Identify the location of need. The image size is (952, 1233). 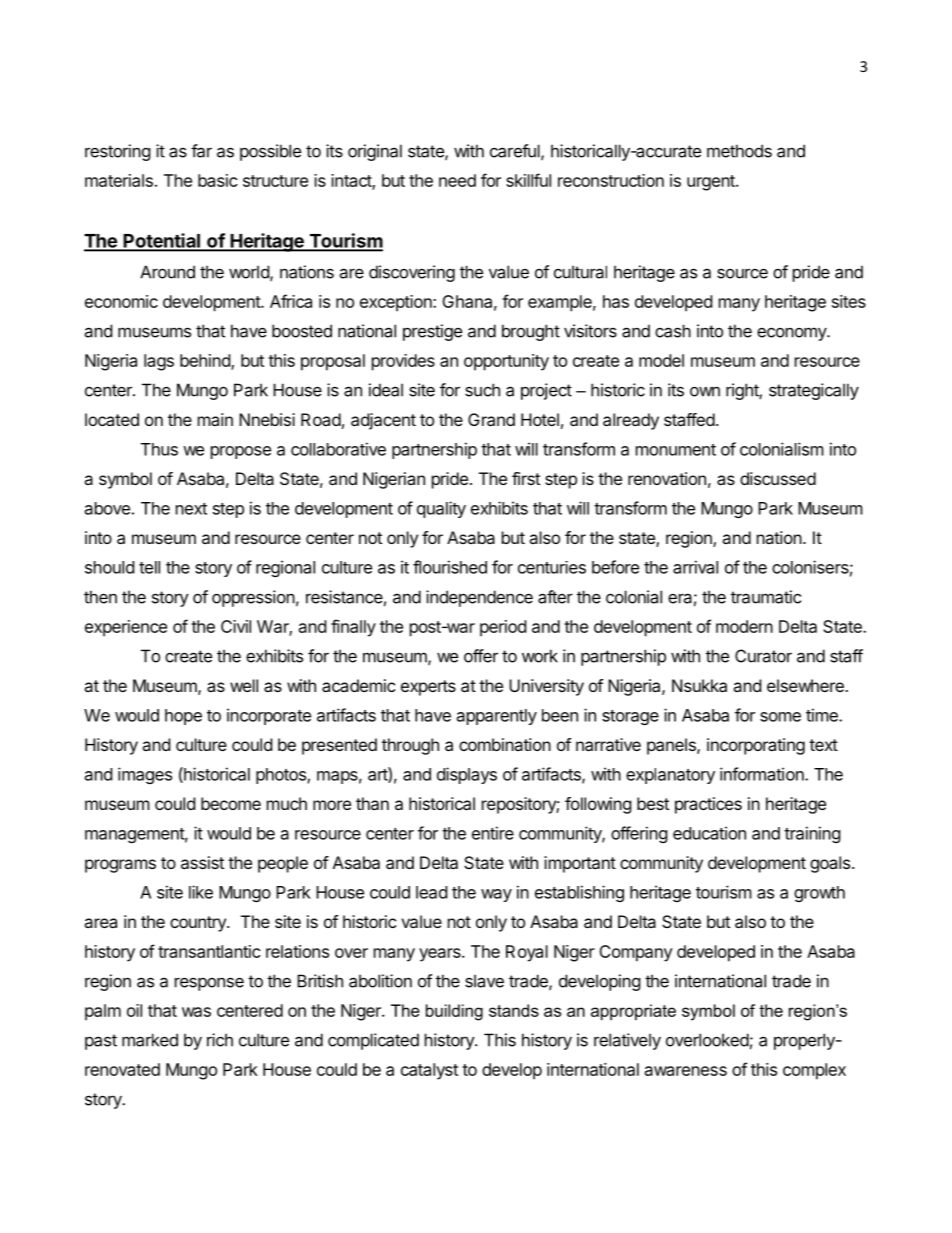
(457, 180).
